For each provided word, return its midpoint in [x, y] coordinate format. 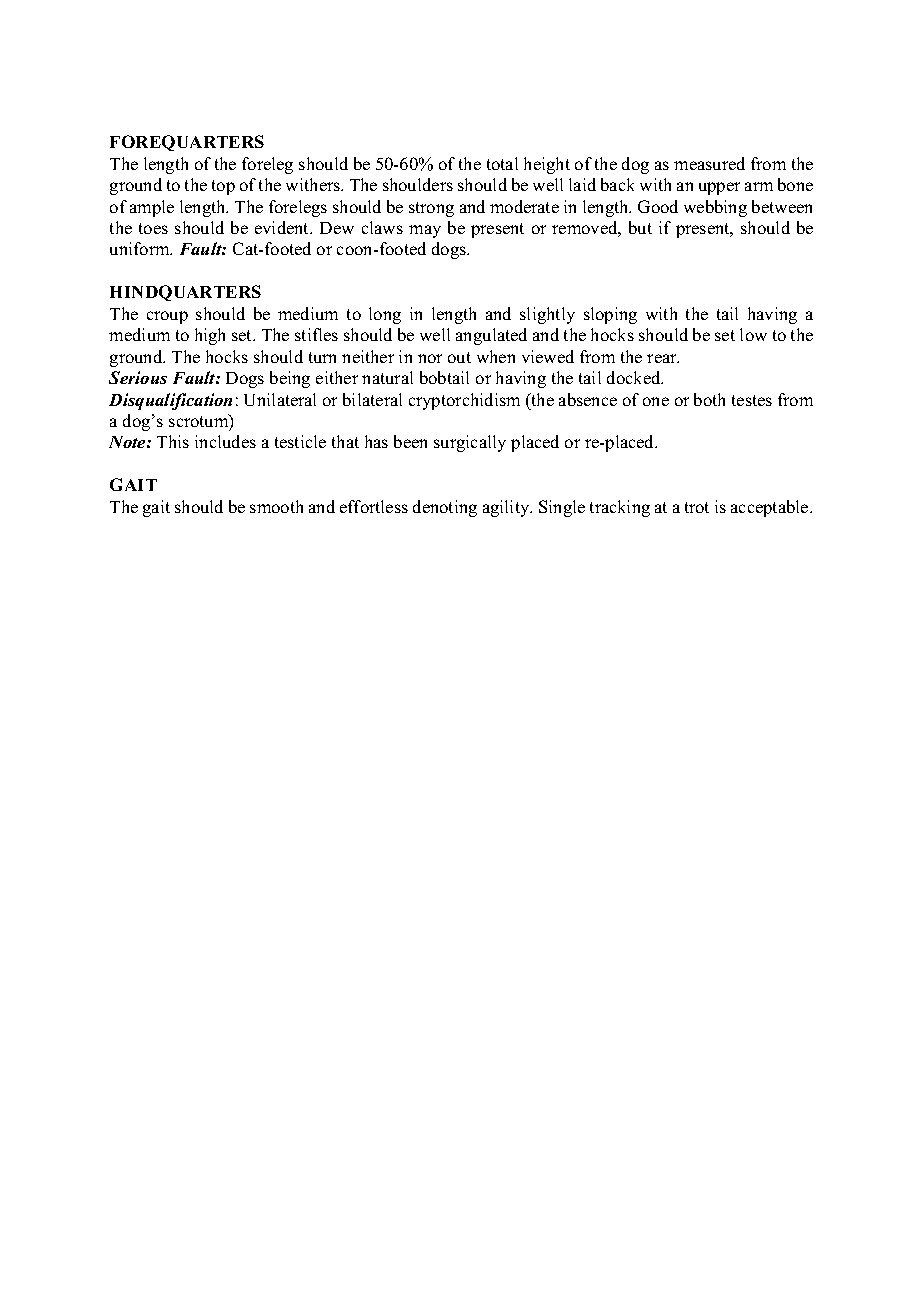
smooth [276, 506]
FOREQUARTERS [187, 143]
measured [709, 163]
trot [697, 507]
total [502, 163]
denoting [445, 508]
